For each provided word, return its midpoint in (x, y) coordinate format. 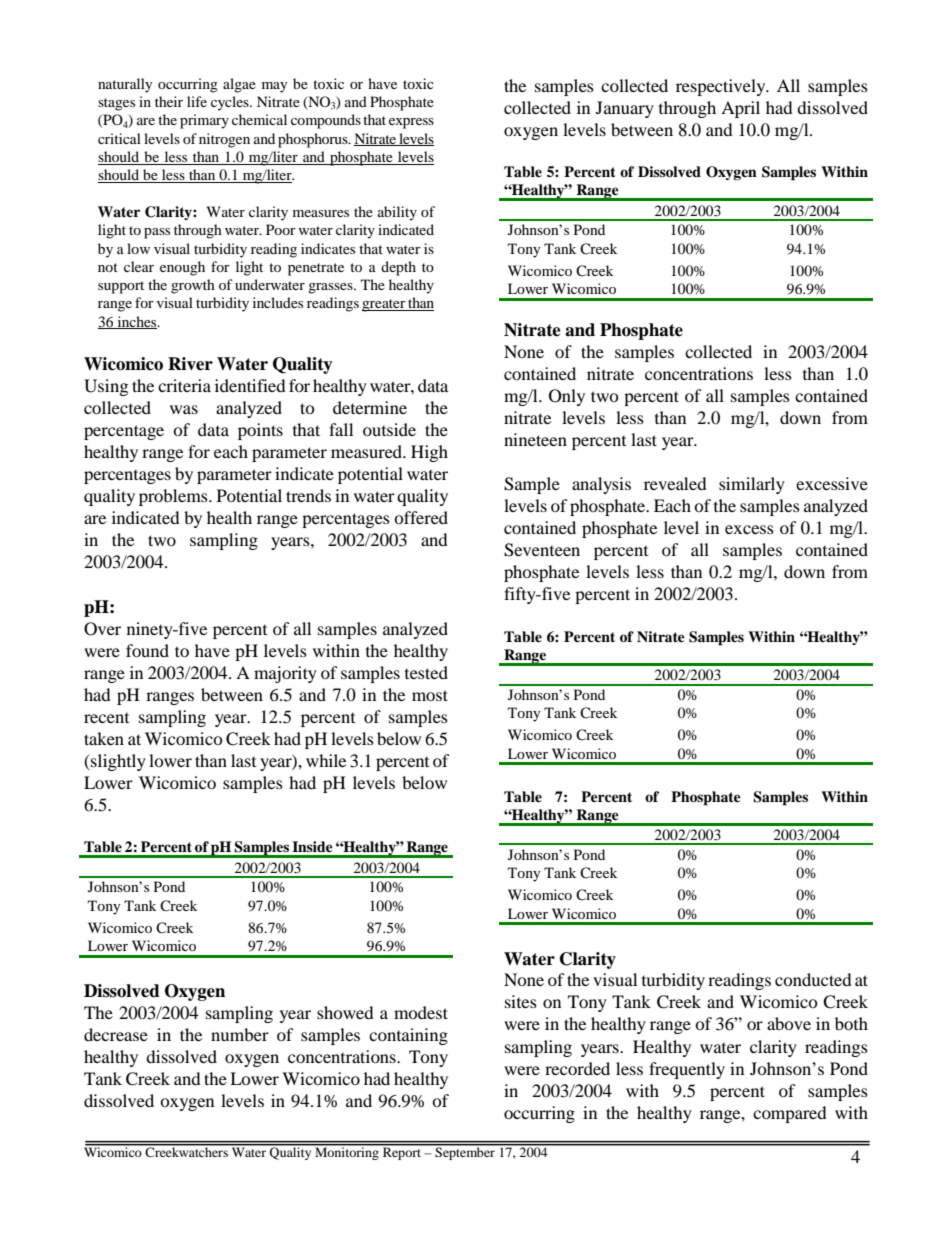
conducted (813, 979)
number (240, 1034)
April (740, 109)
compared (790, 1114)
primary (204, 121)
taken (104, 738)
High (429, 453)
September (465, 1152)
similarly (752, 485)
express (411, 123)
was (184, 409)
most (430, 695)
